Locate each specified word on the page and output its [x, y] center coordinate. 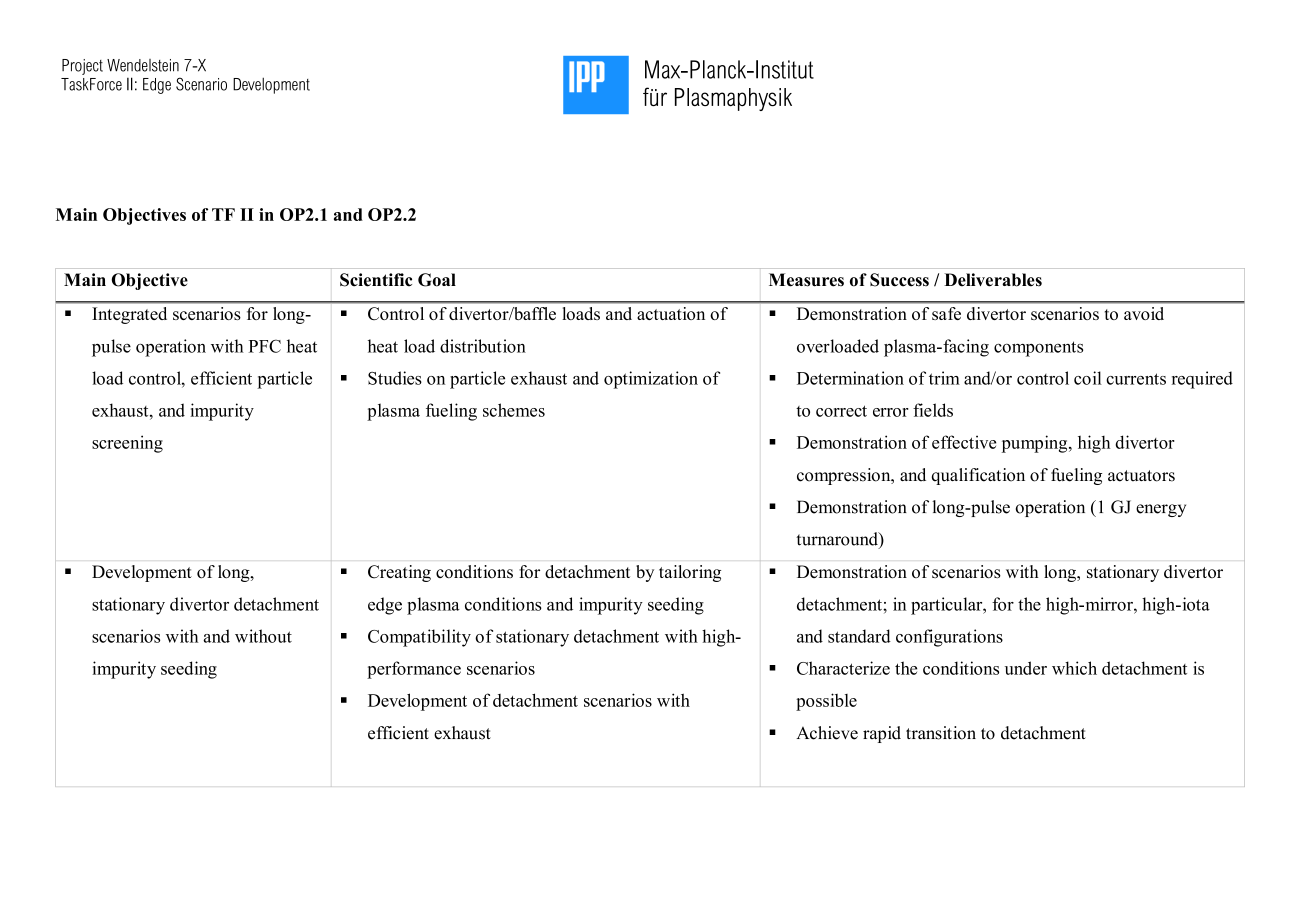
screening [127, 444]
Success [899, 280]
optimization [651, 380]
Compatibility [419, 638]
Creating [399, 573]
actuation [671, 313]
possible [826, 702]
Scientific [376, 280]
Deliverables [993, 280]
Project [82, 67]
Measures [806, 280]
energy [1161, 510]
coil [1088, 378]
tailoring [690, 573]
